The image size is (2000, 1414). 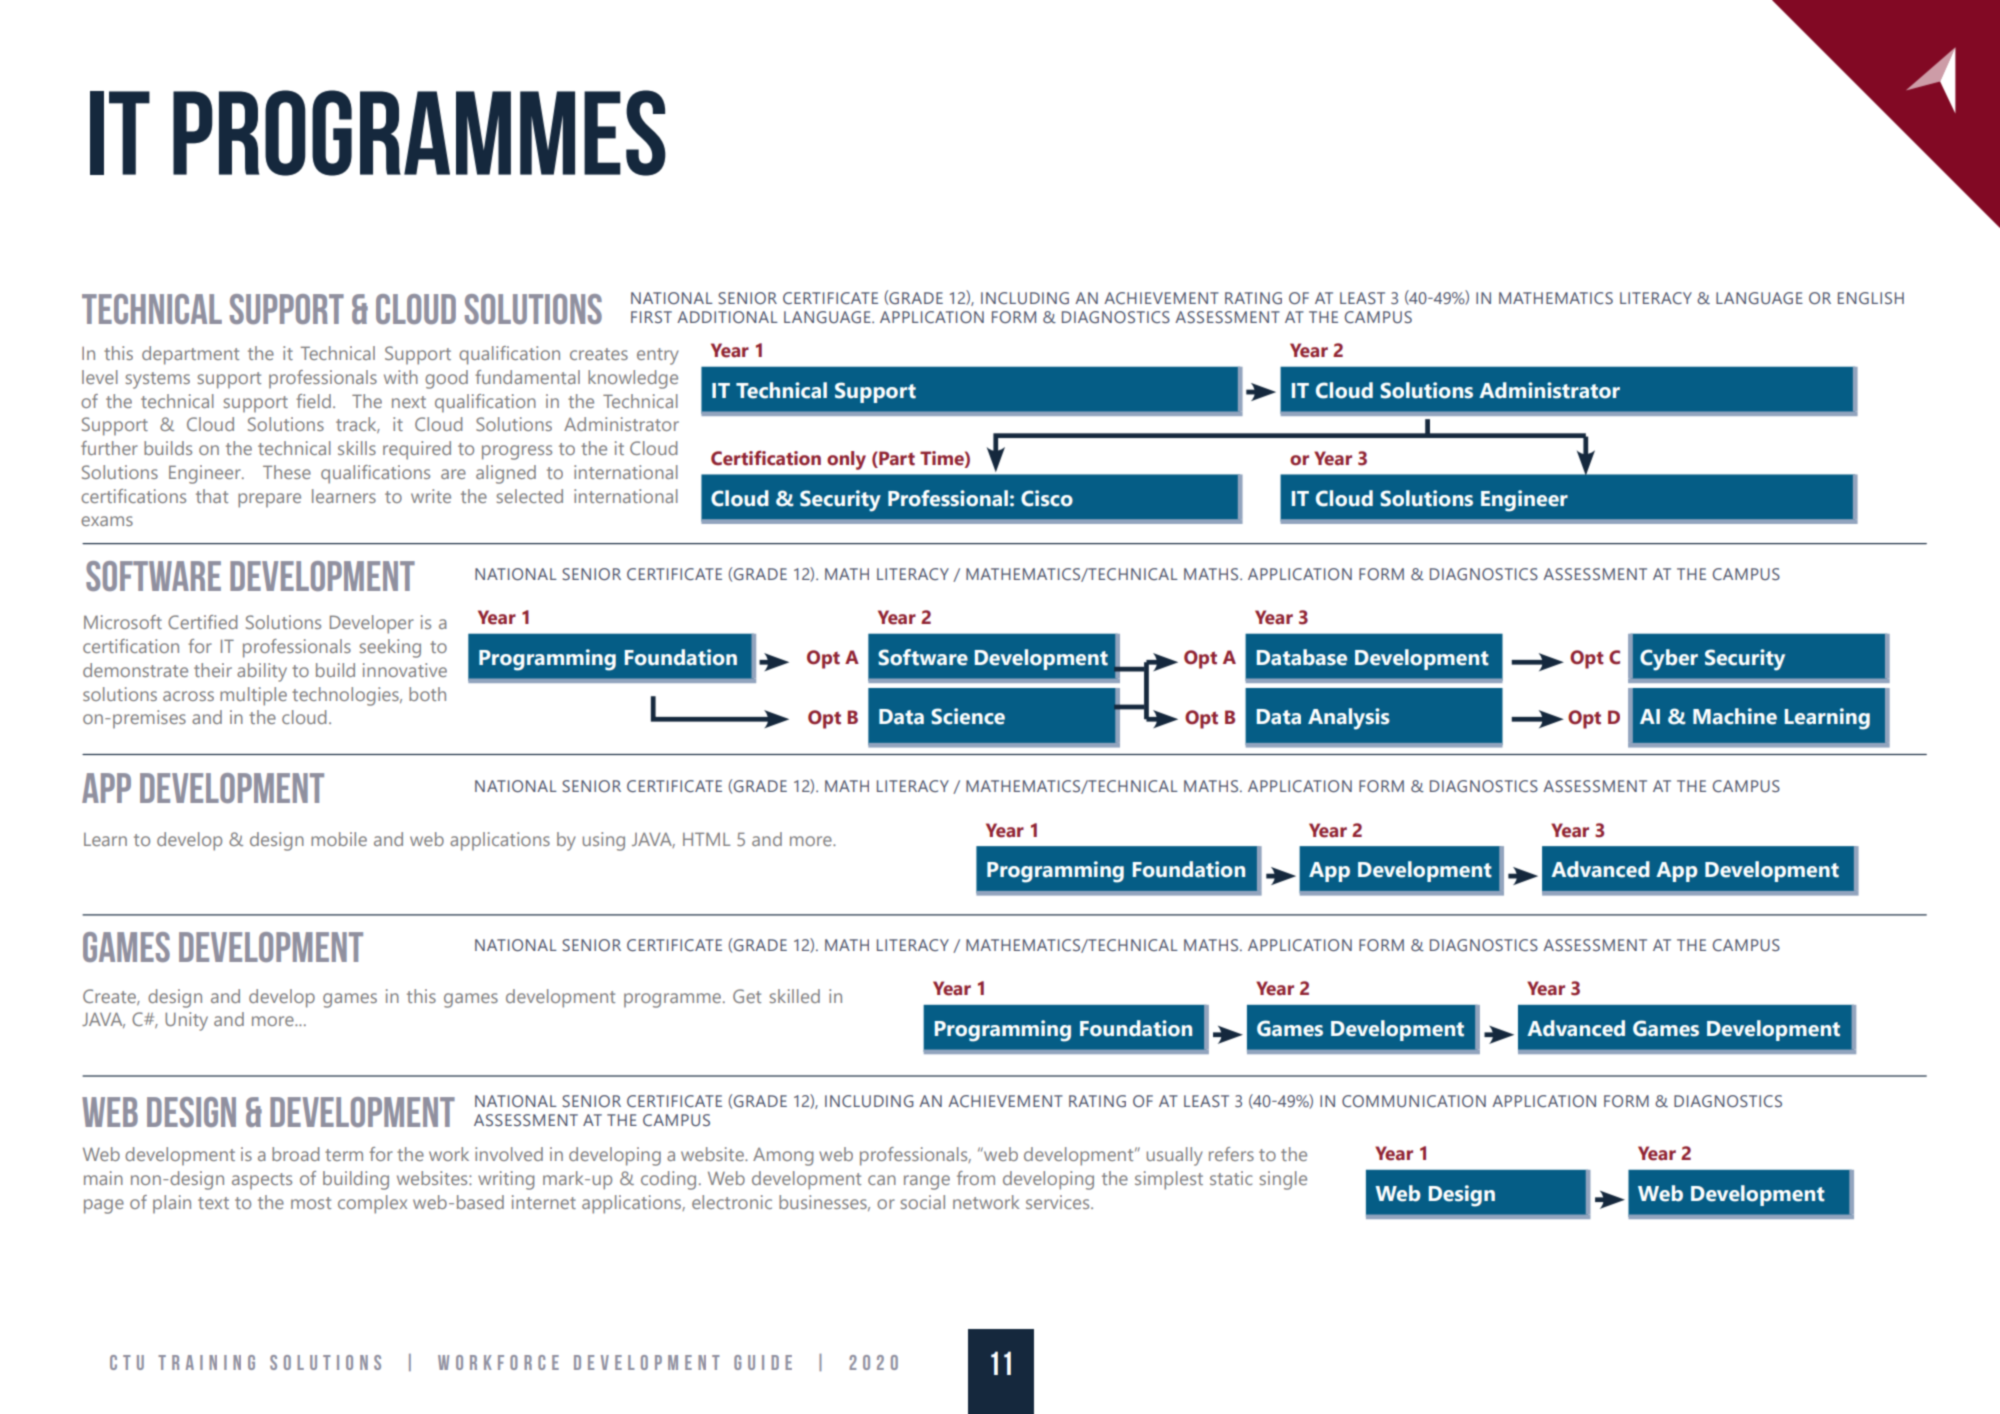 What do you see at coordinates (1735, 716) in the screenshot?
I see `Machine` at bounding box center [1735, 716].
